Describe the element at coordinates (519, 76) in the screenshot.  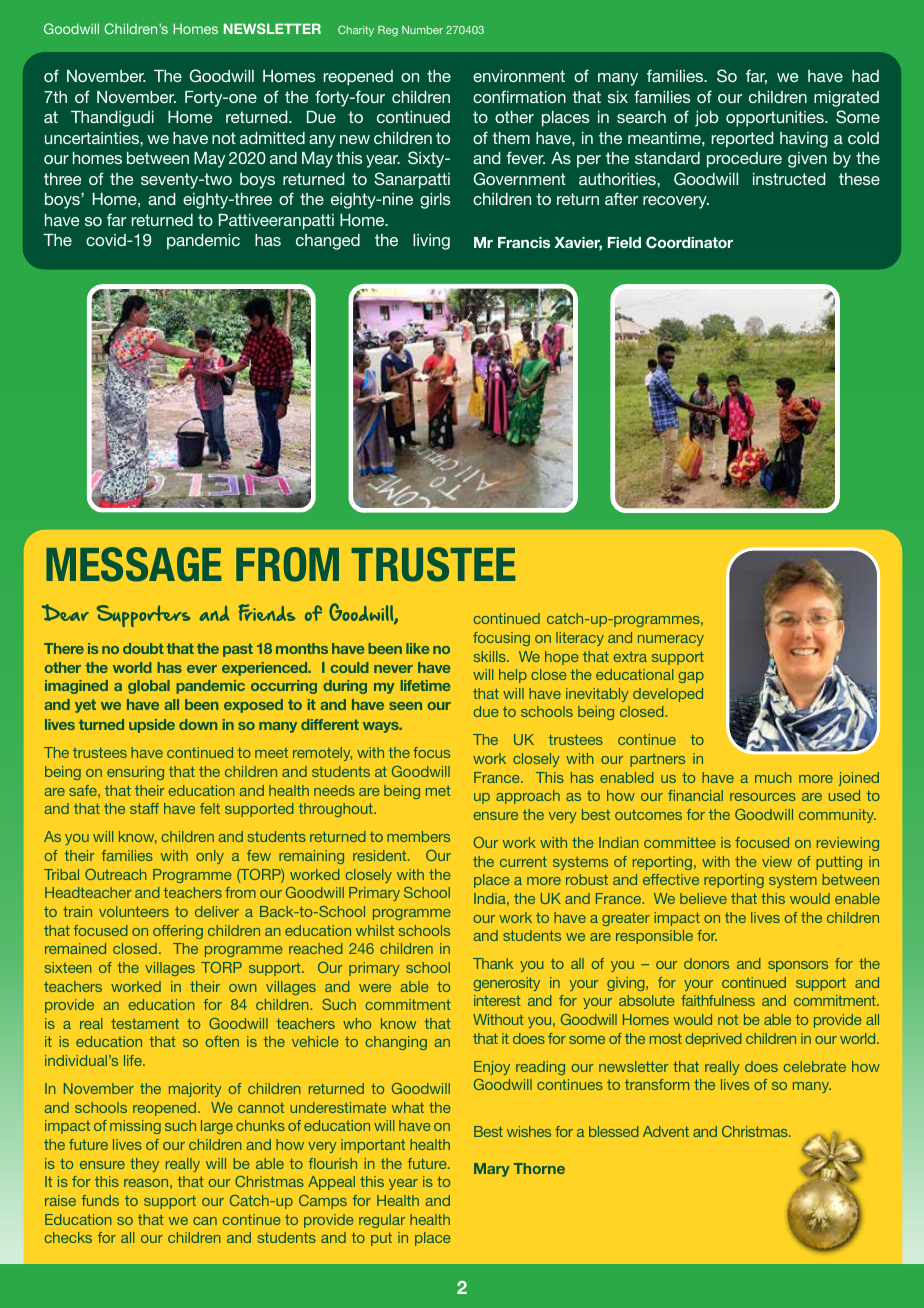
I see `environment` at that location.
